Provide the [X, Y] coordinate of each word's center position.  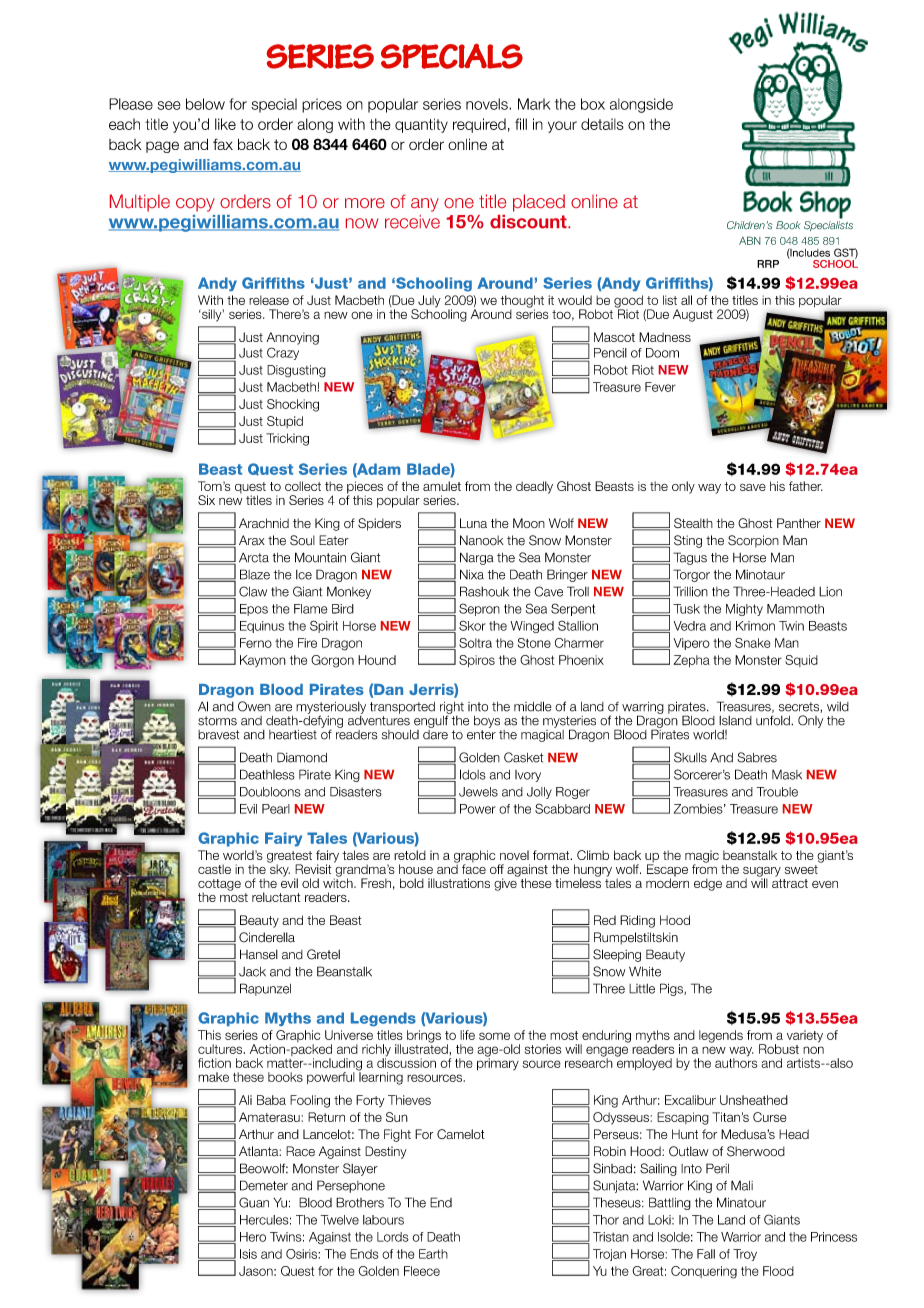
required [479, 125]
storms [217, 721]
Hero [253, 1237]
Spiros [477, 661]
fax [223, 144]
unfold [774, 720]
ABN [750, 240]
